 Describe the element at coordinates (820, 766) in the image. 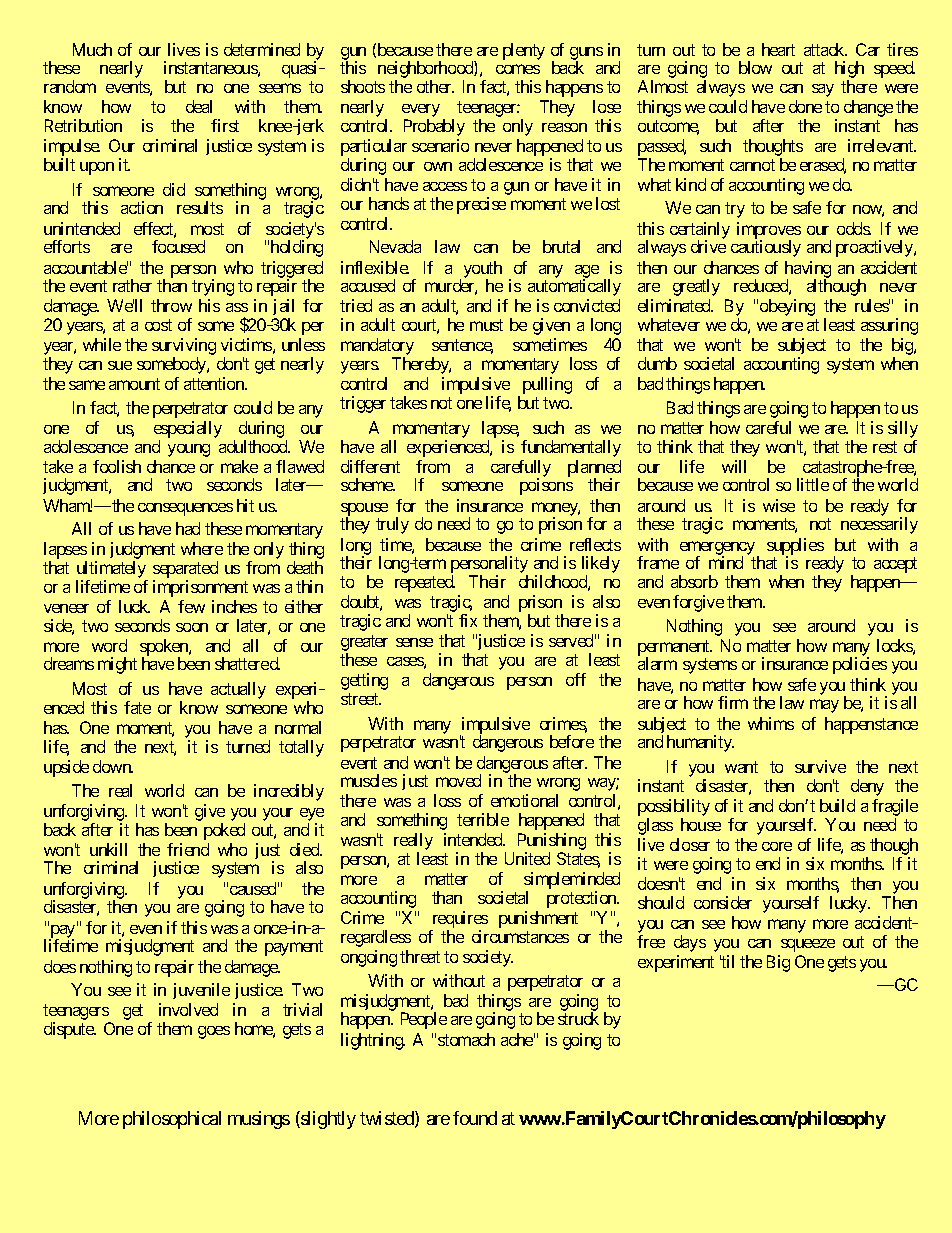

I see `survive` at that location.
